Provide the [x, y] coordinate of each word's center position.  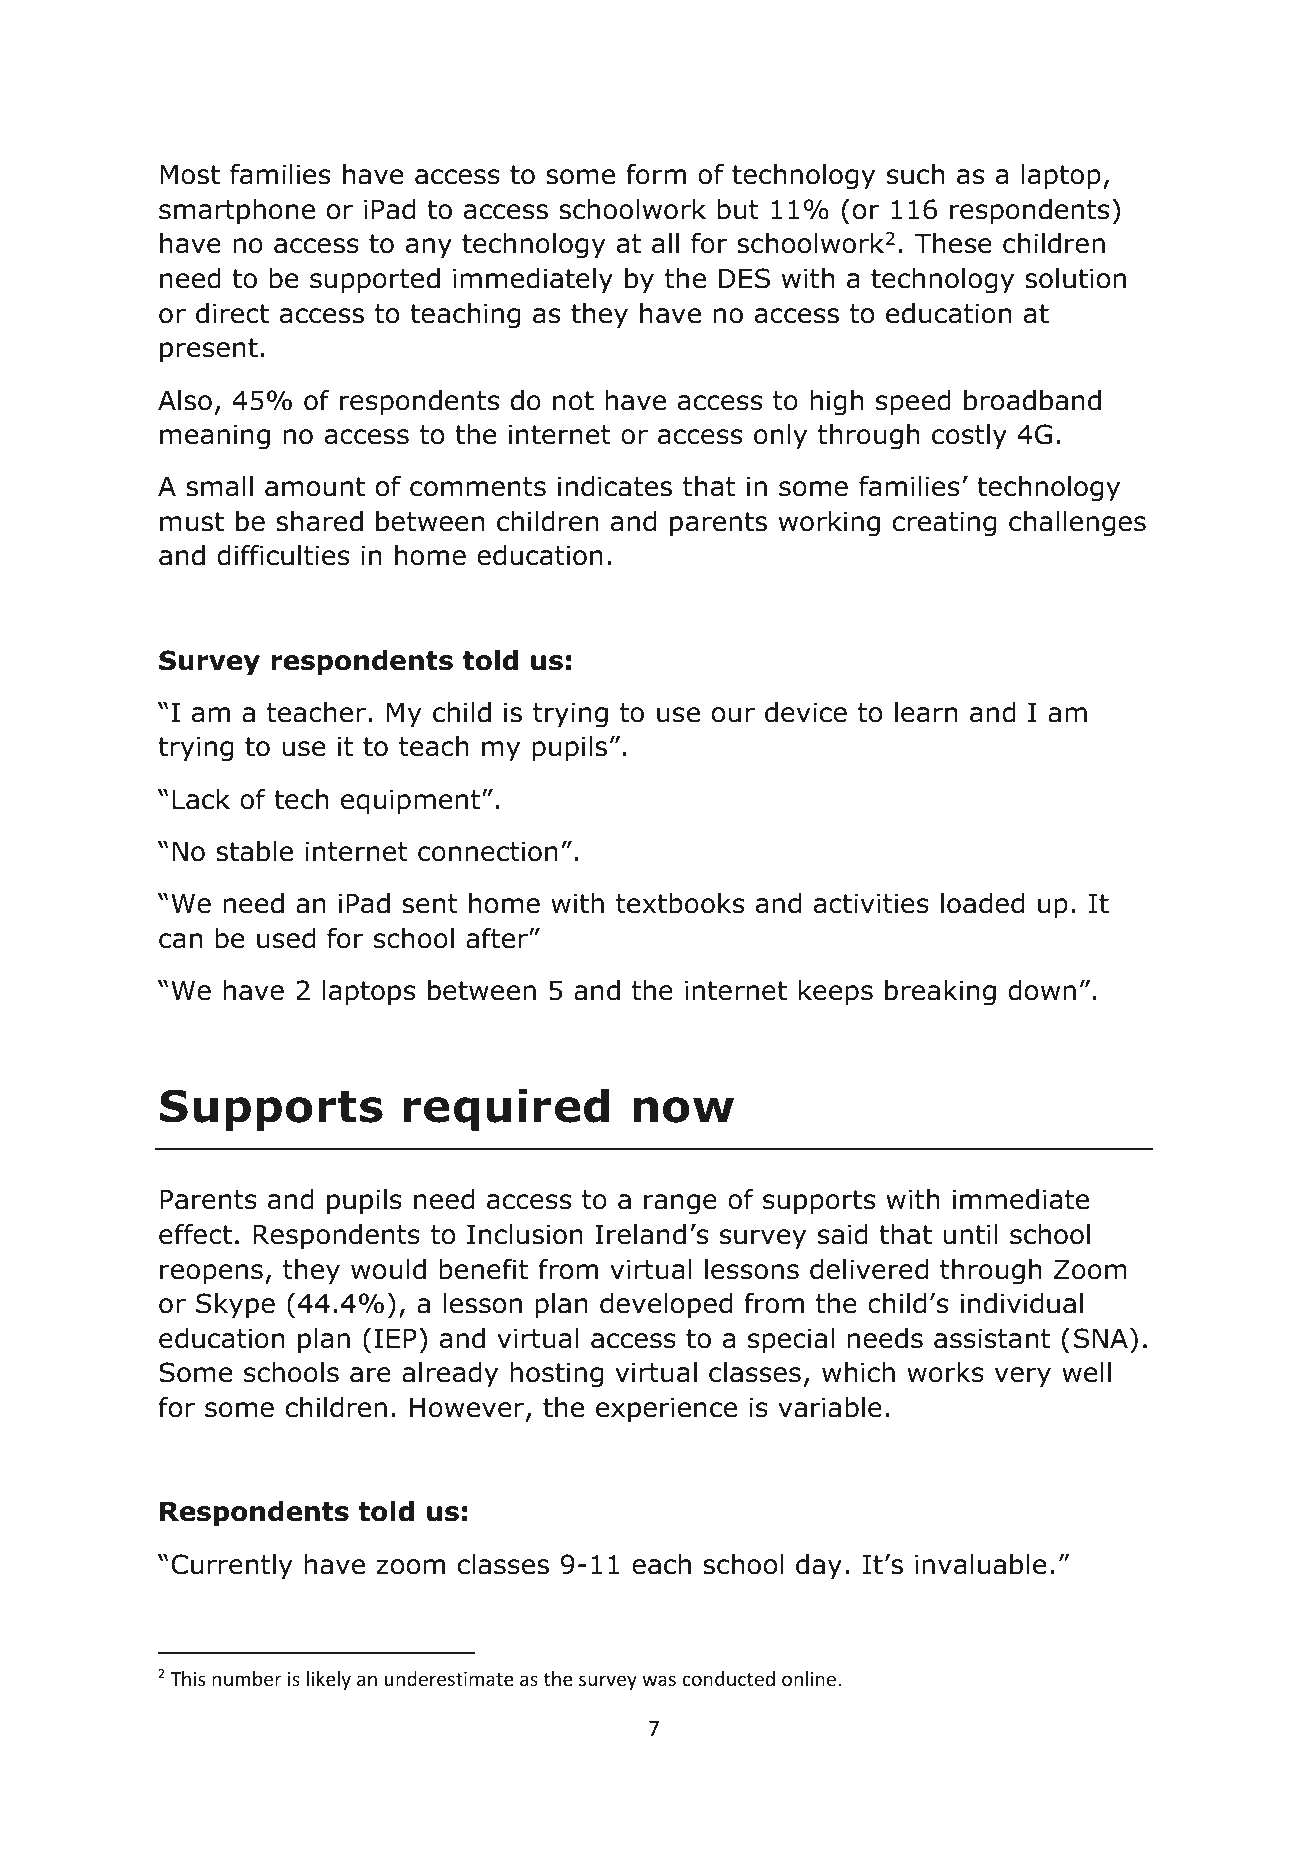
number [247, 1678]
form [656, 174]
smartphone [237, 212]
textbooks [680, 903]
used [286, 938]
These [953, 243]
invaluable [980, 1564]
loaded [982, 903]
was [659, 1680]
